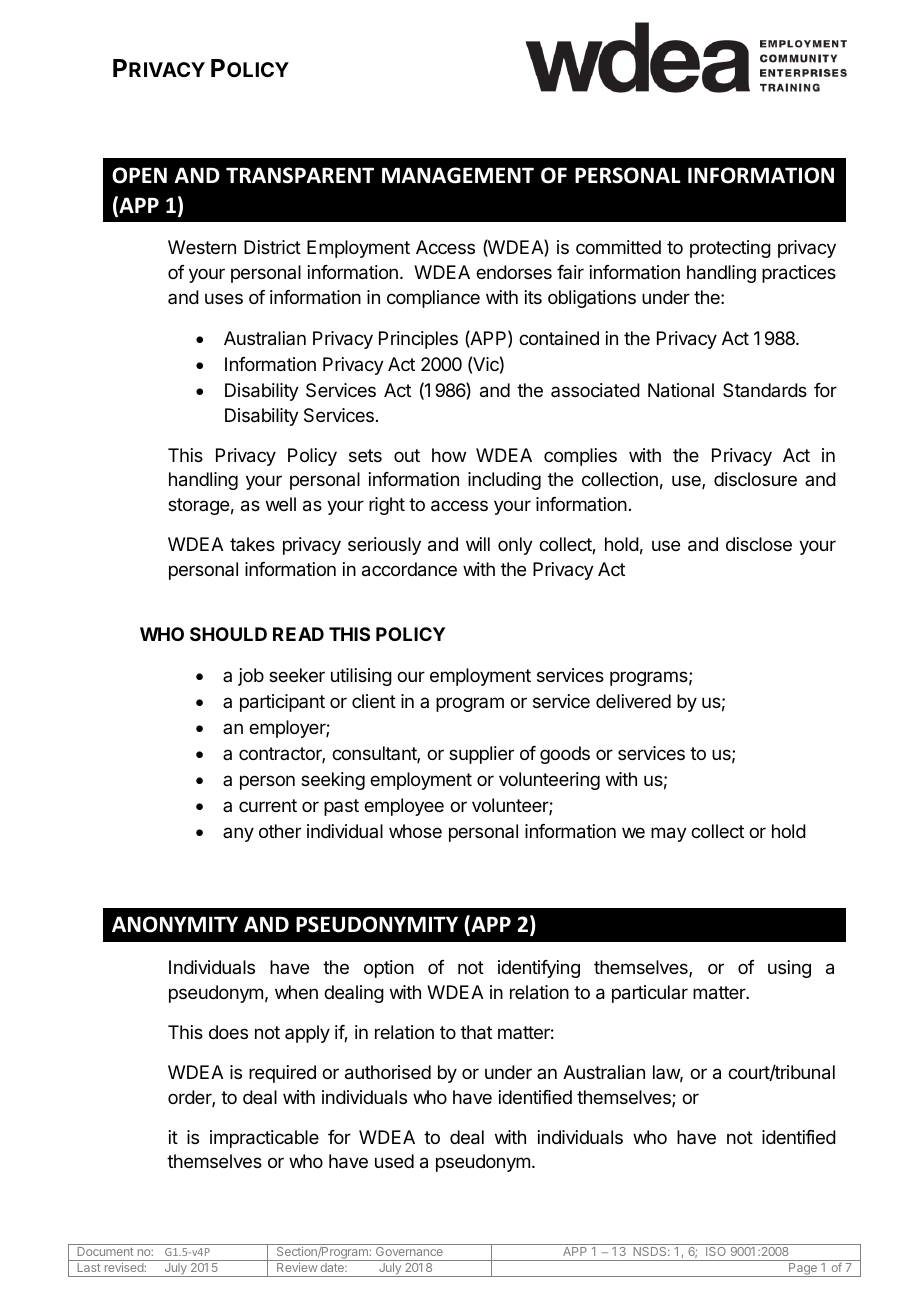 Image resolution: width=924 pixels, height=1308 pixels. I want to click on supplier, so click(481, 755).
